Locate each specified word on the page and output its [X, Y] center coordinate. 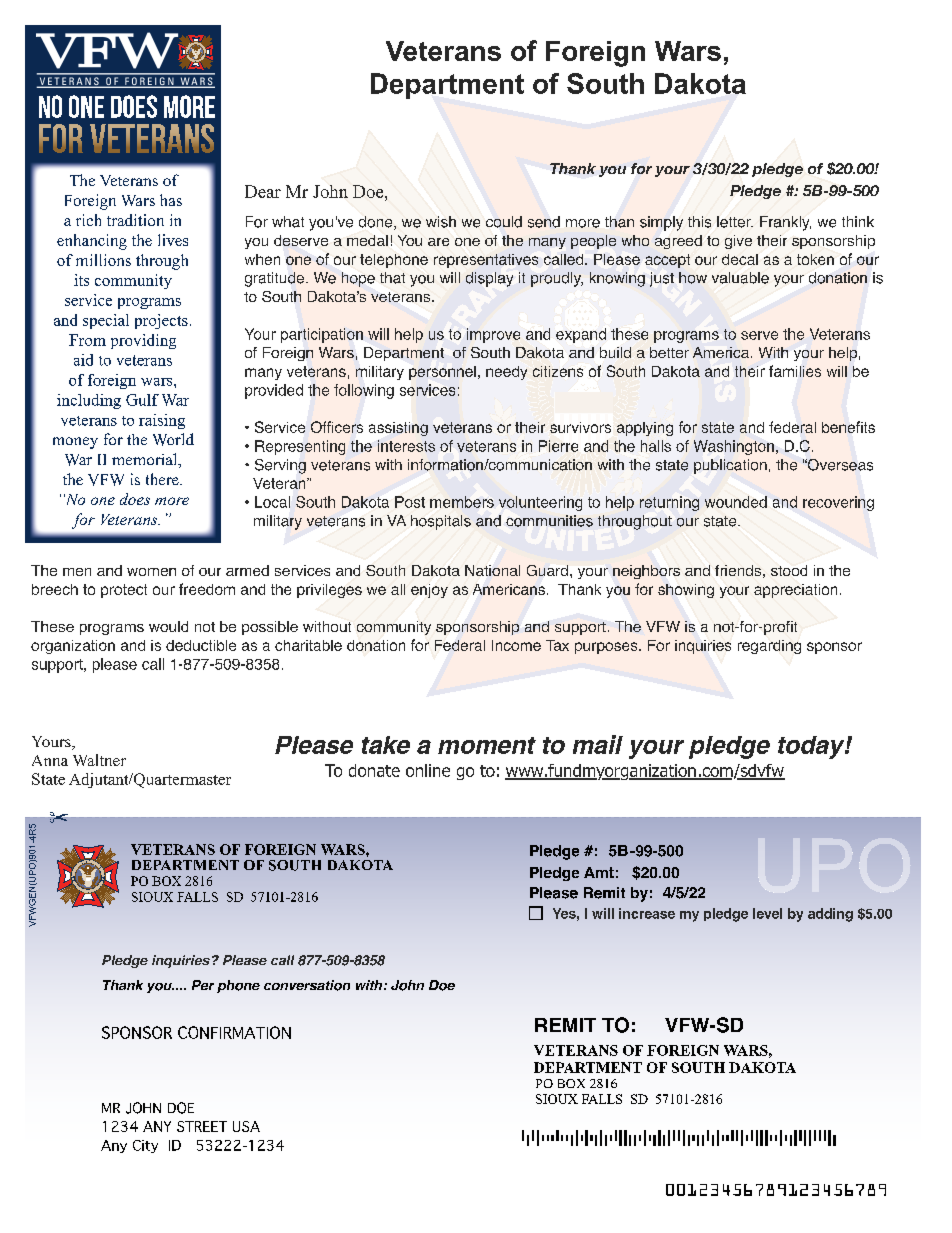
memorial [146, 460]
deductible [201, 645]
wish [441, 222]
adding [830, 915]
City [145, 1146]
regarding [769, 647]
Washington [734, 447]
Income [516, 645]
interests [406, 446]
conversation [307, 985]
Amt [599, 872]
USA [246, 1126]
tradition [135, 220]
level [767, 913]
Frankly [785, 223]
